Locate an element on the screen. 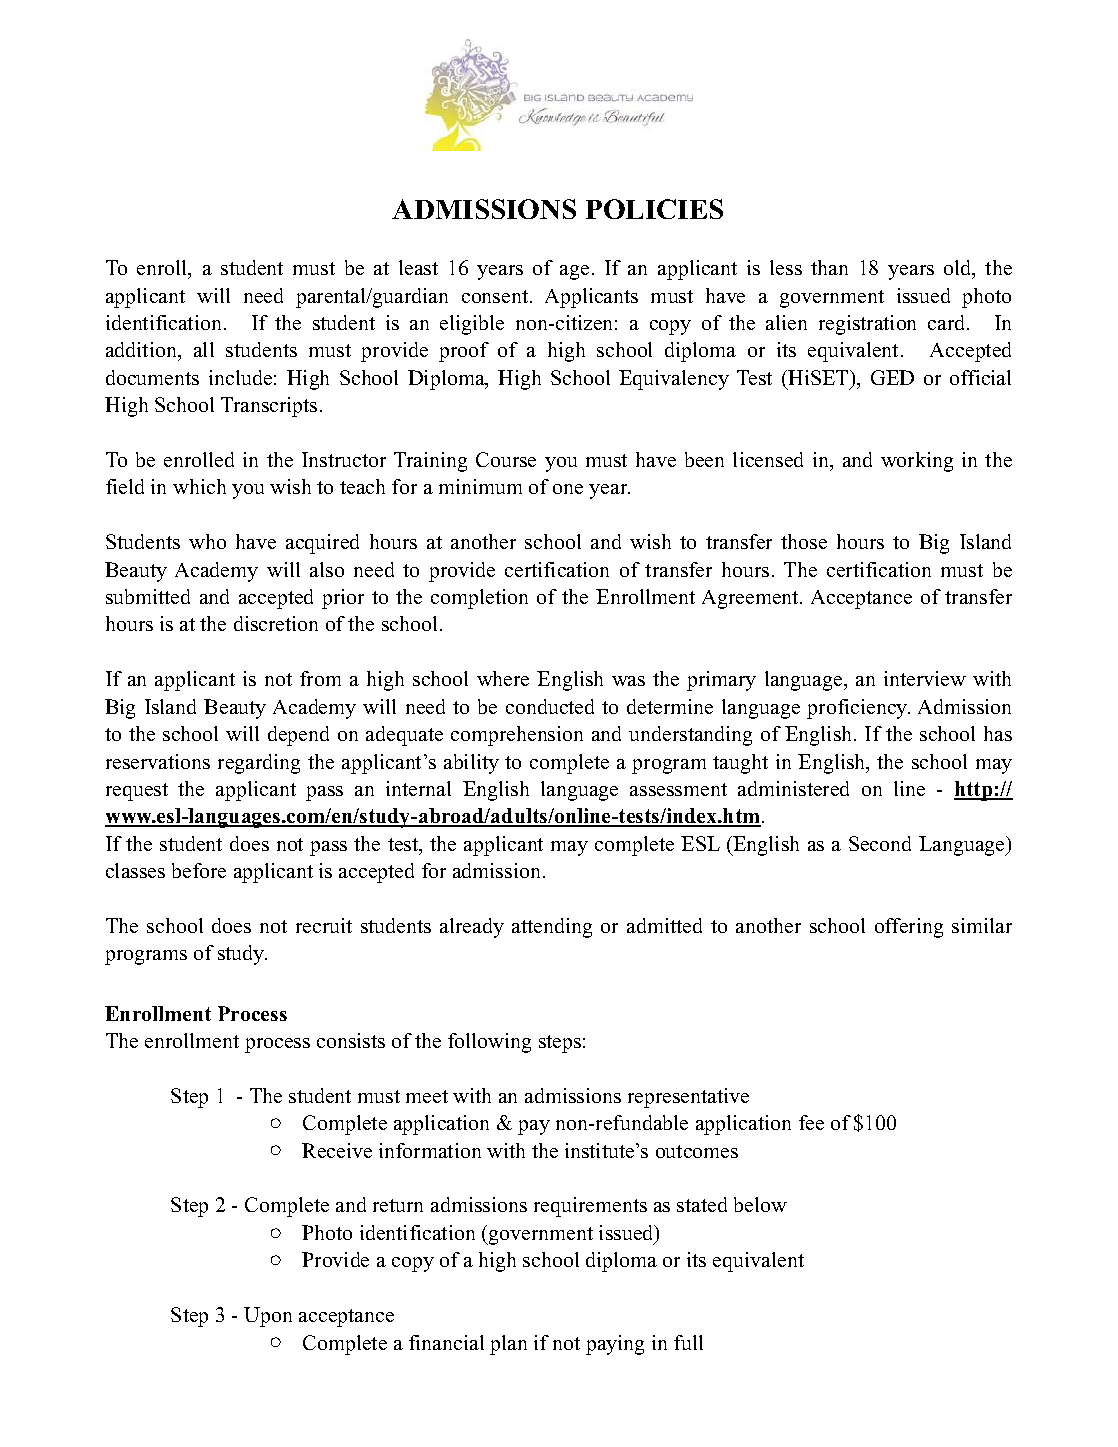  all is located at coordinates (204, 349).
